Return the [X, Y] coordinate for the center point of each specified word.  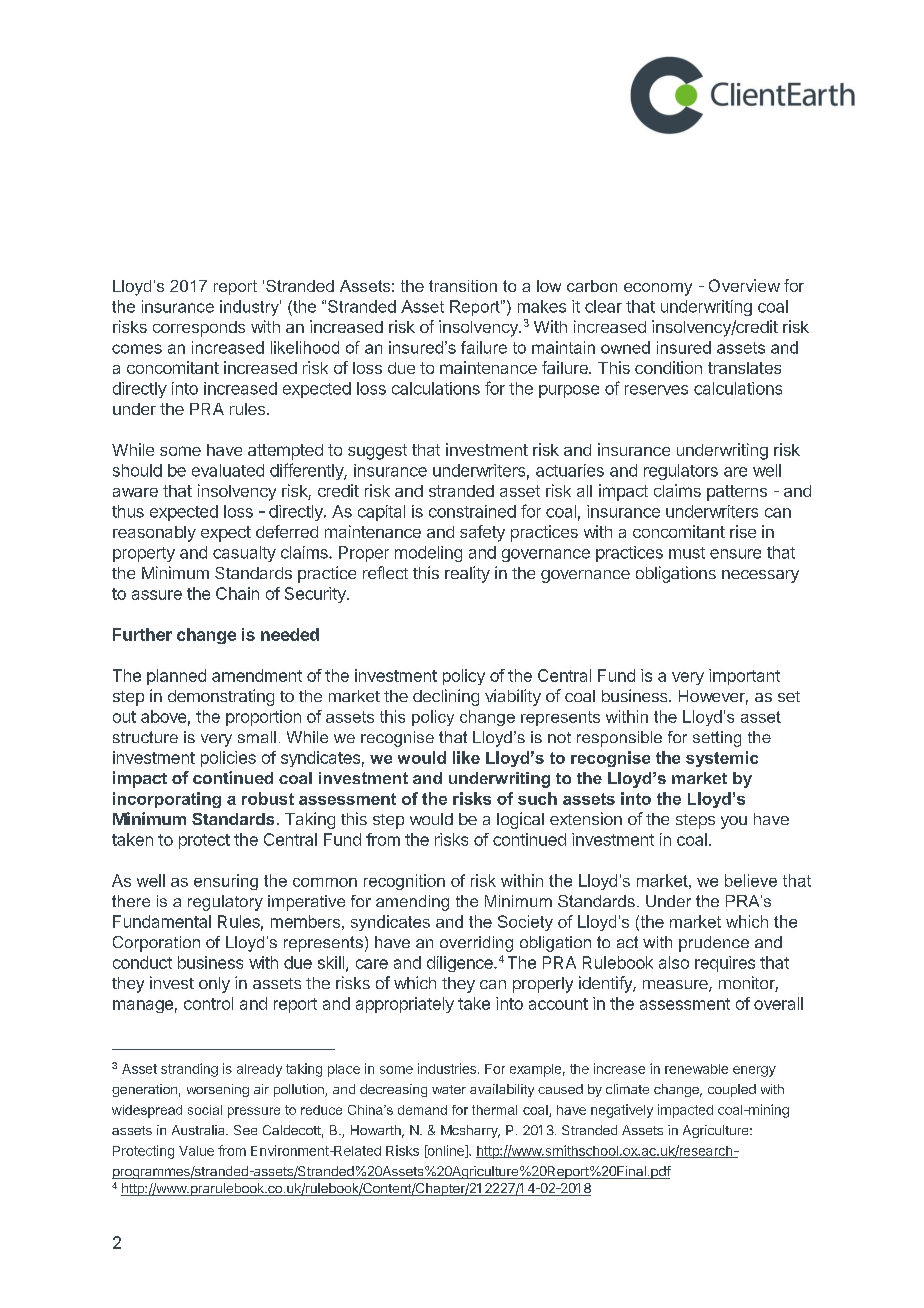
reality [467, 574]
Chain [237, 593]
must [687, 553]
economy [658, 289]
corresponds [199, 329]
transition [463, 286]
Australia [199, 1130]
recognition [404, 882]
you [734, 822]
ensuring [226, 882]
